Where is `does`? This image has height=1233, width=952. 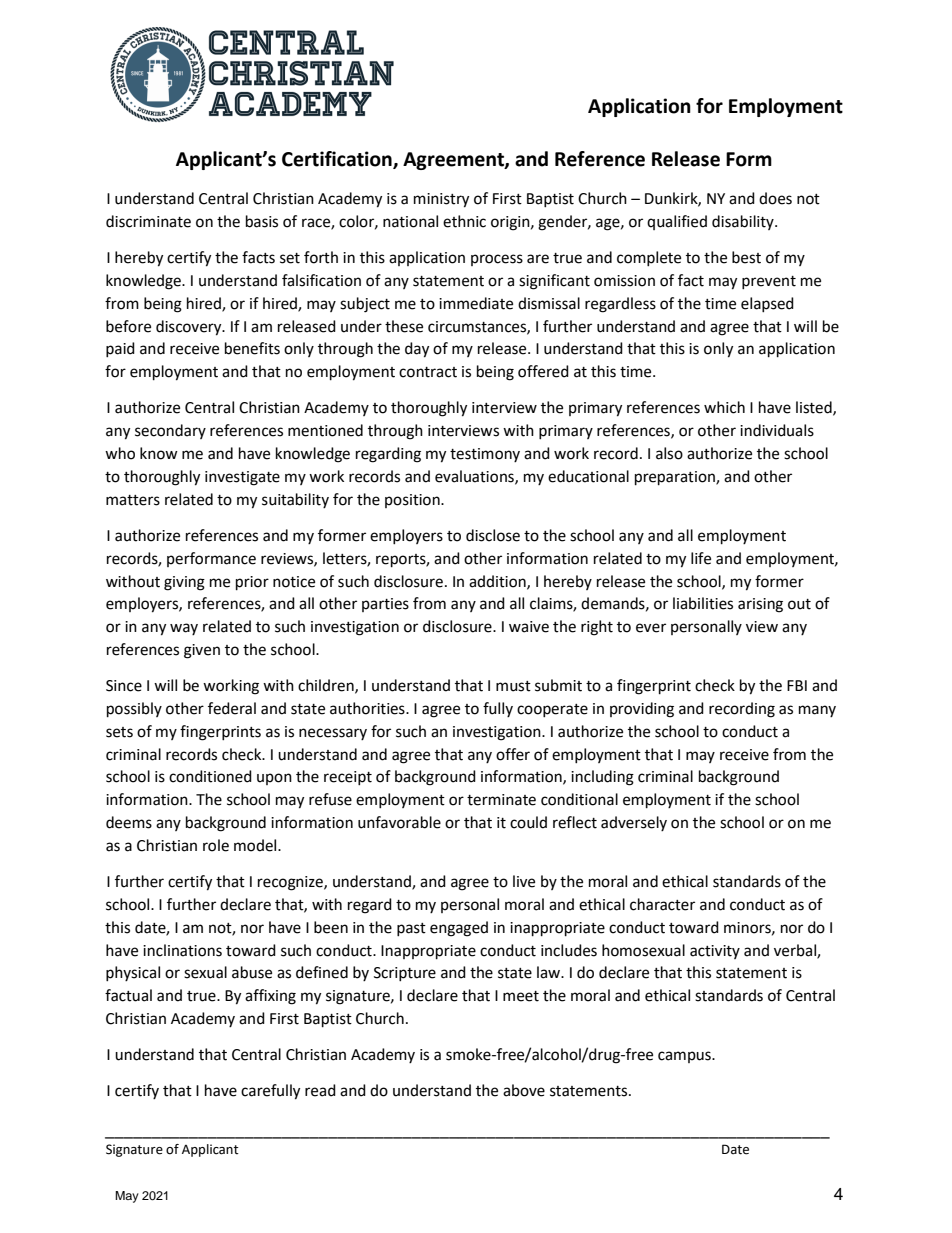
does is located at coordinates (775, 198).
